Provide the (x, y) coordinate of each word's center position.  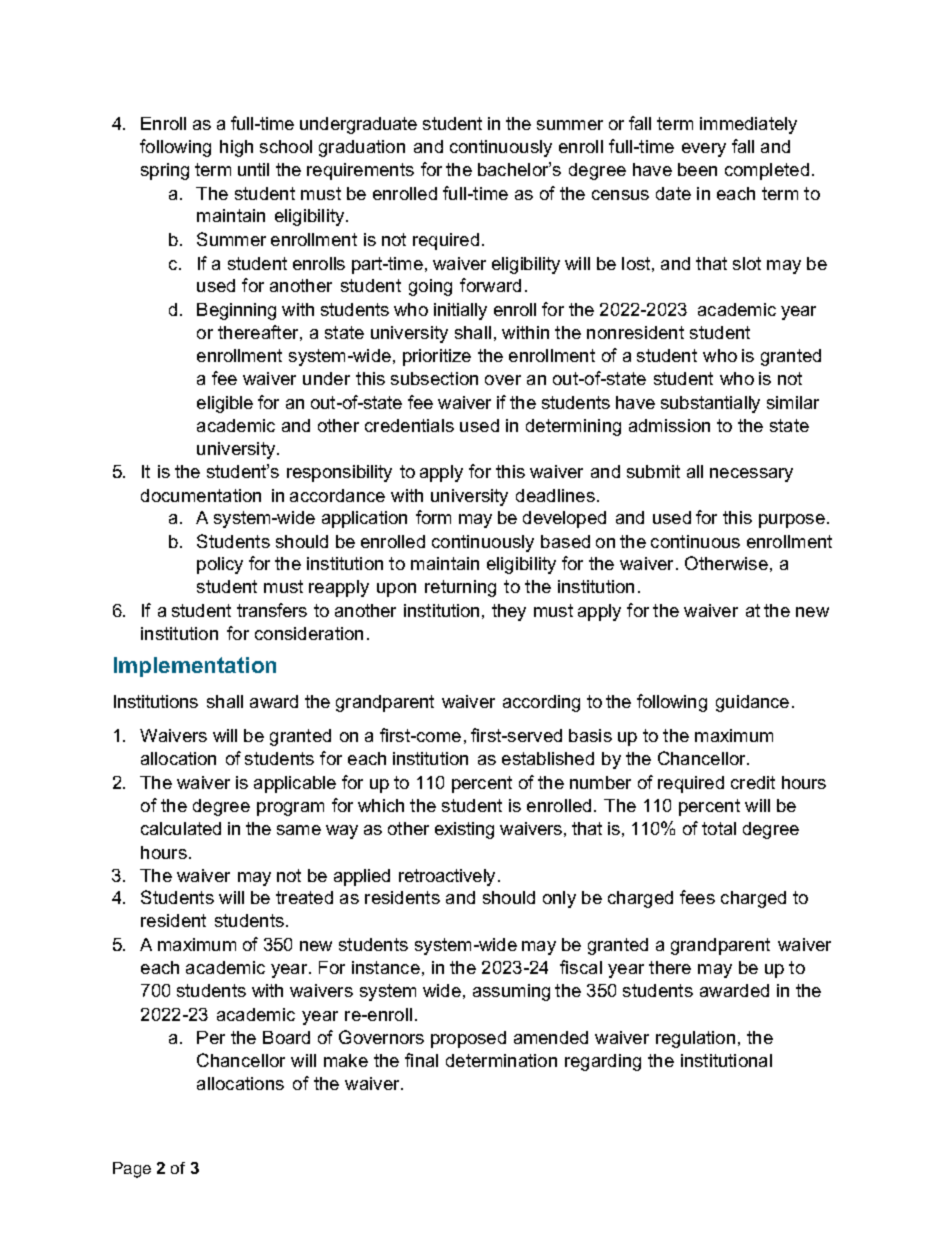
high (236, 148)
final (421, 1060)
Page (132, 1170)
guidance (752, 703)
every (704, 150)
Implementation (195, 667)
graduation (362, 148)
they (509, 612)
